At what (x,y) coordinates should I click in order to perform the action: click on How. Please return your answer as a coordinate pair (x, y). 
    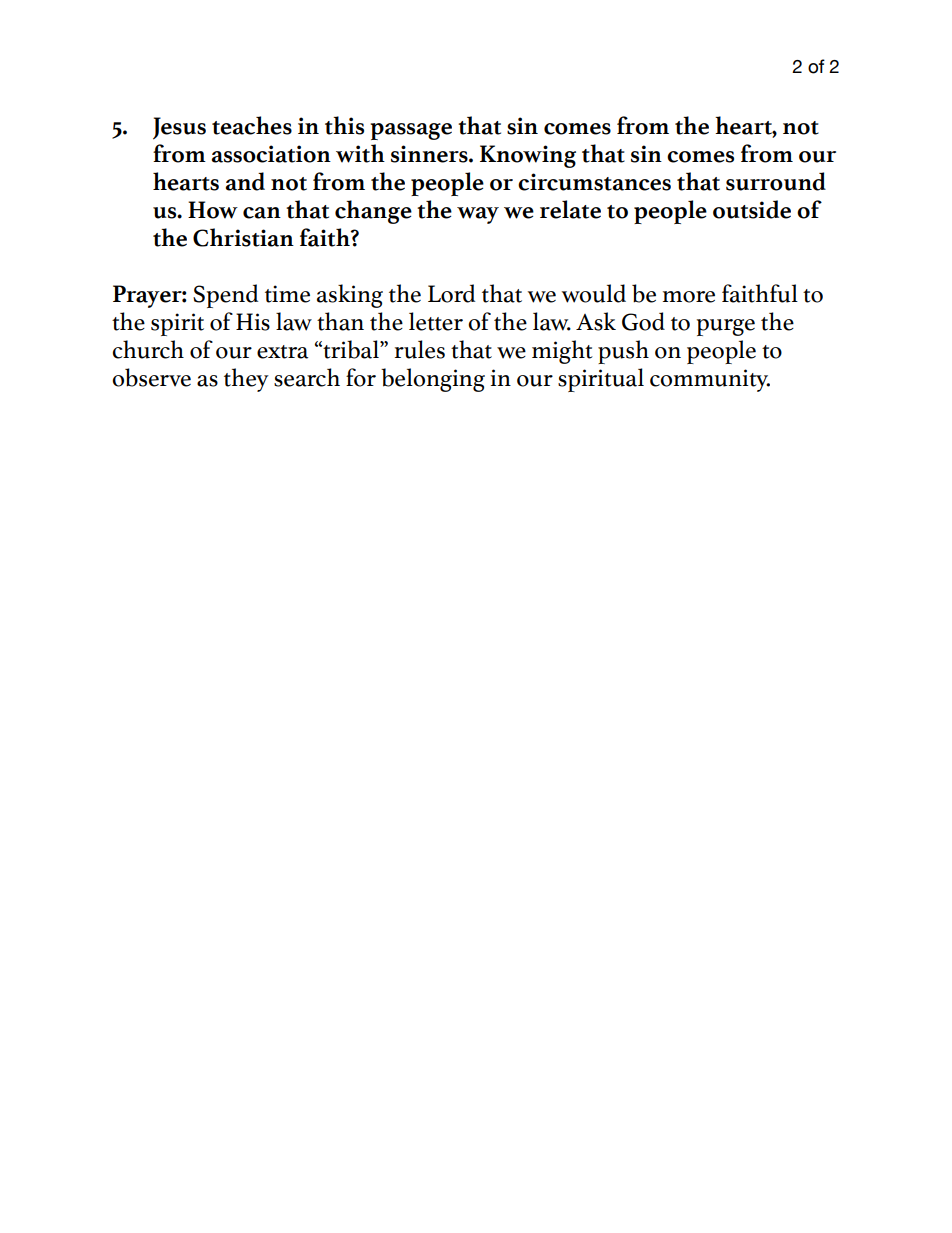
    Looking at the image, I should click on (213, 210).
